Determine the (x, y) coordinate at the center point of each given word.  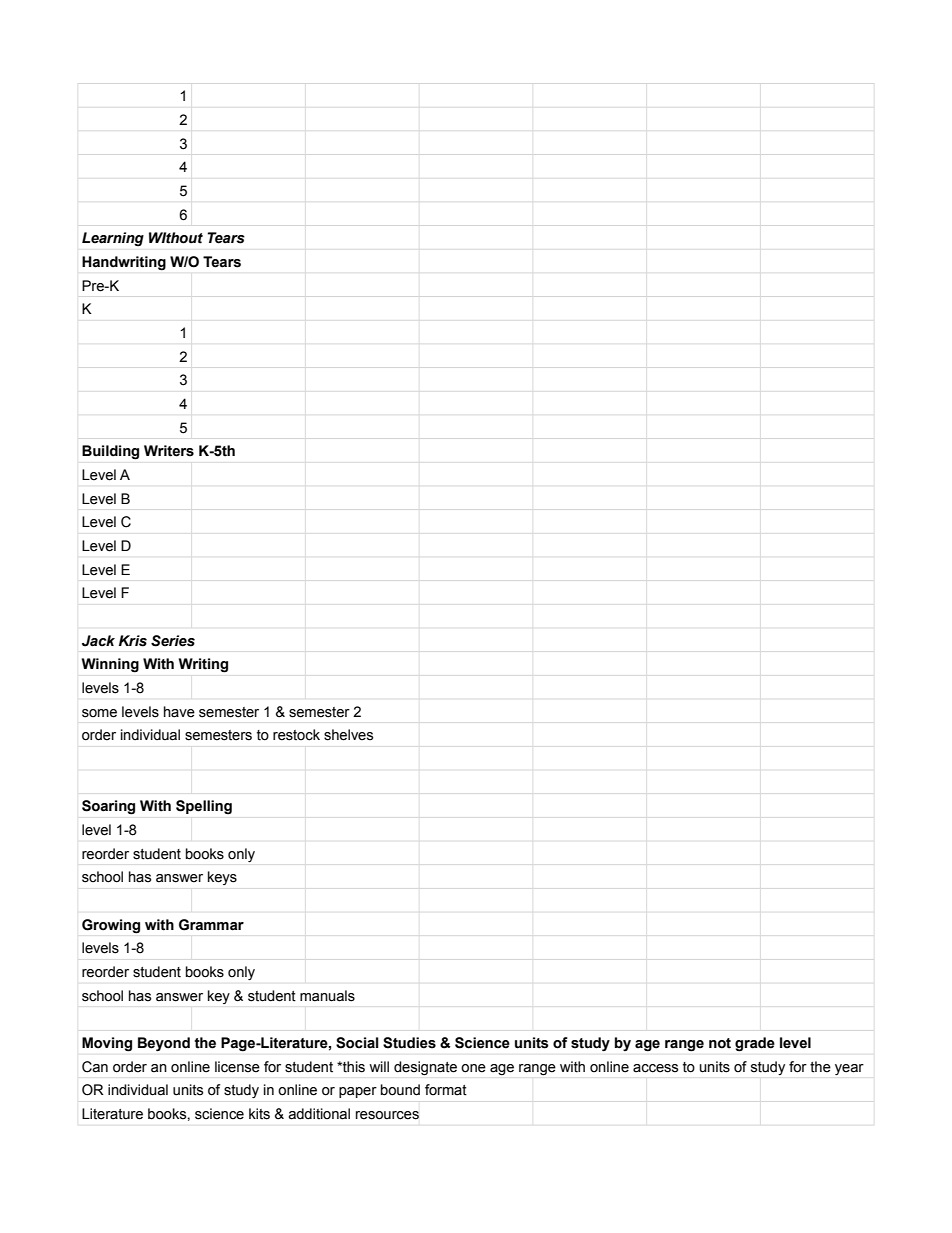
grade (755, 1044)
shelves (348, 735)
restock (296, 735)
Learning (113, 239)
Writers (169, 451)
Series (173, 641)
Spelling (204, 807)
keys (222, 878)
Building (110, 452)
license (237, 1067)
